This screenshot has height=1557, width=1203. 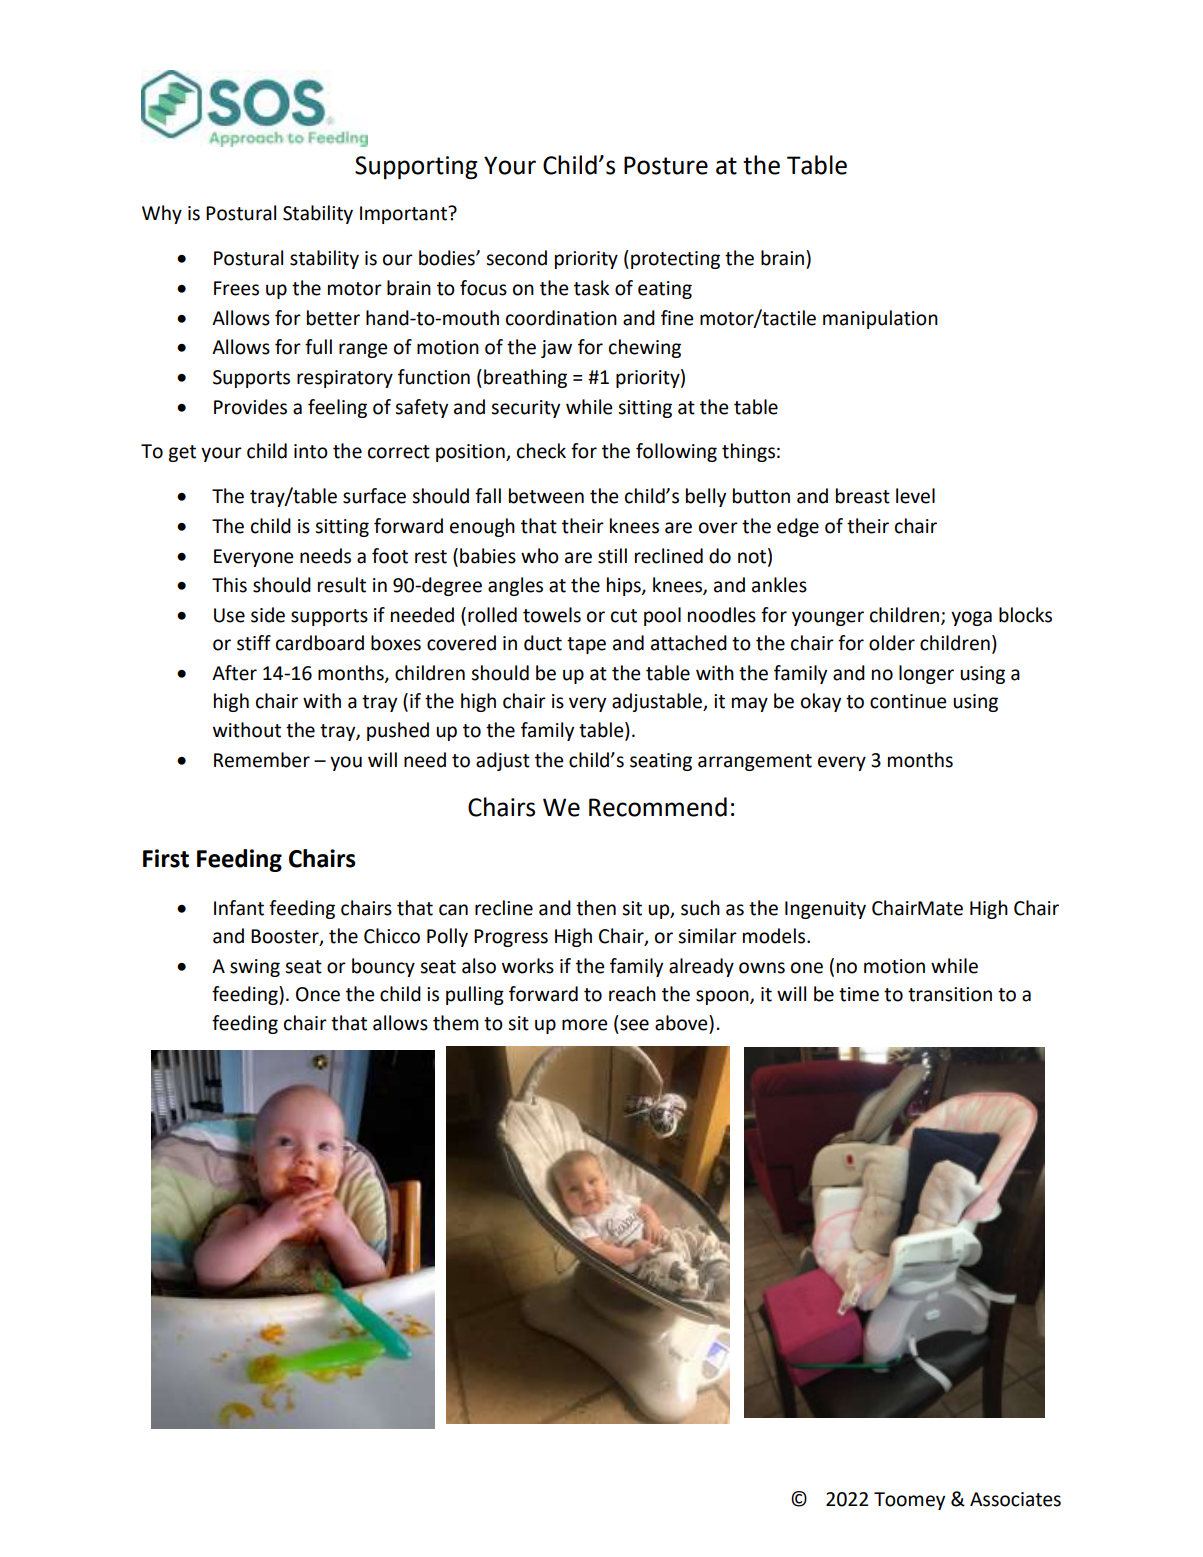 What do you see at coordinates (666, 165) in the screenshot?
I see `Posture` at bounding box center [666, 165].
